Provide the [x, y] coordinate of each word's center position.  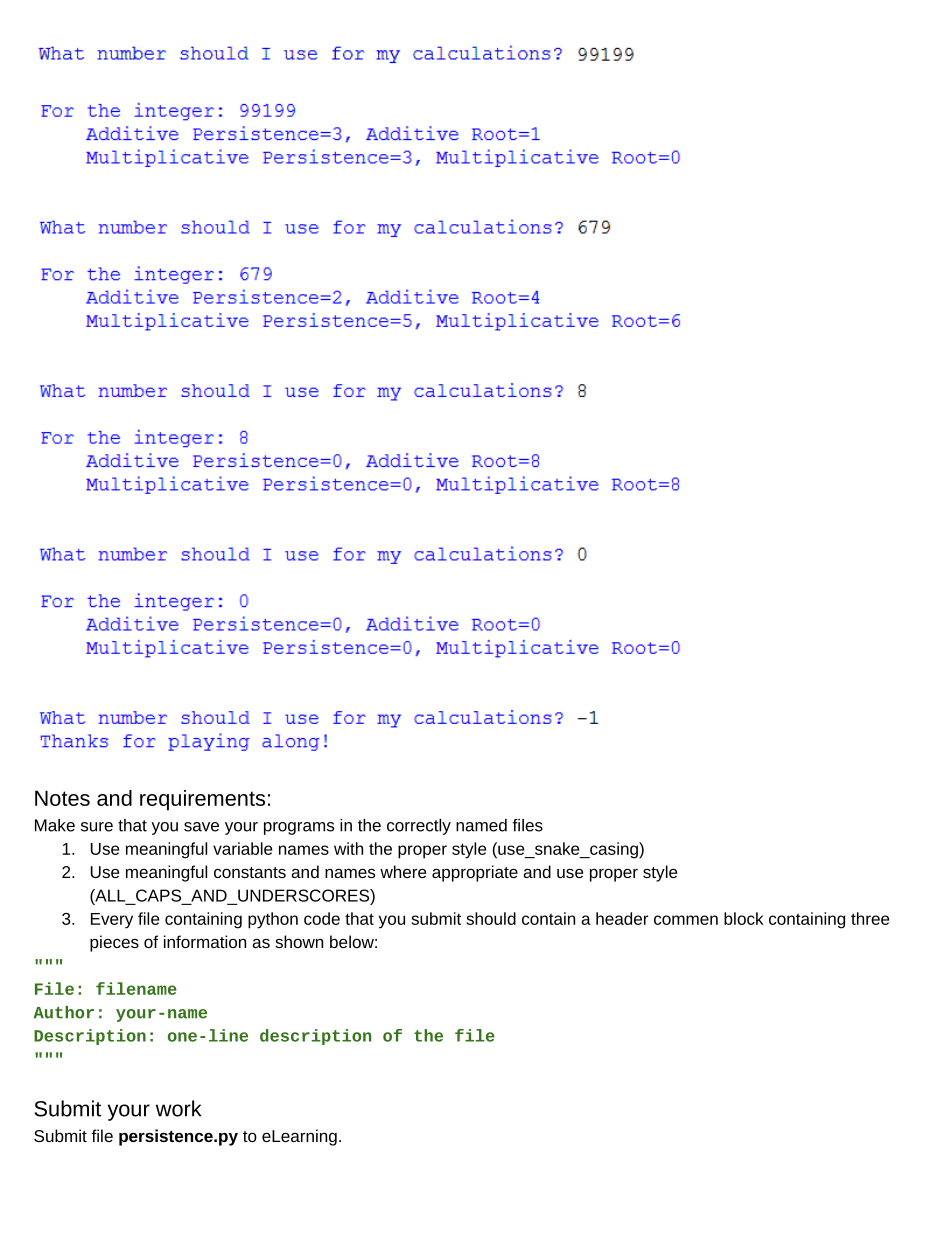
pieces [114, 943]
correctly [419, 827]
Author [64, 1012]
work [178, 1108]
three [870, 918]
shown [299, 941]
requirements [202, 800]
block [744, 918]
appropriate [475, 873]
